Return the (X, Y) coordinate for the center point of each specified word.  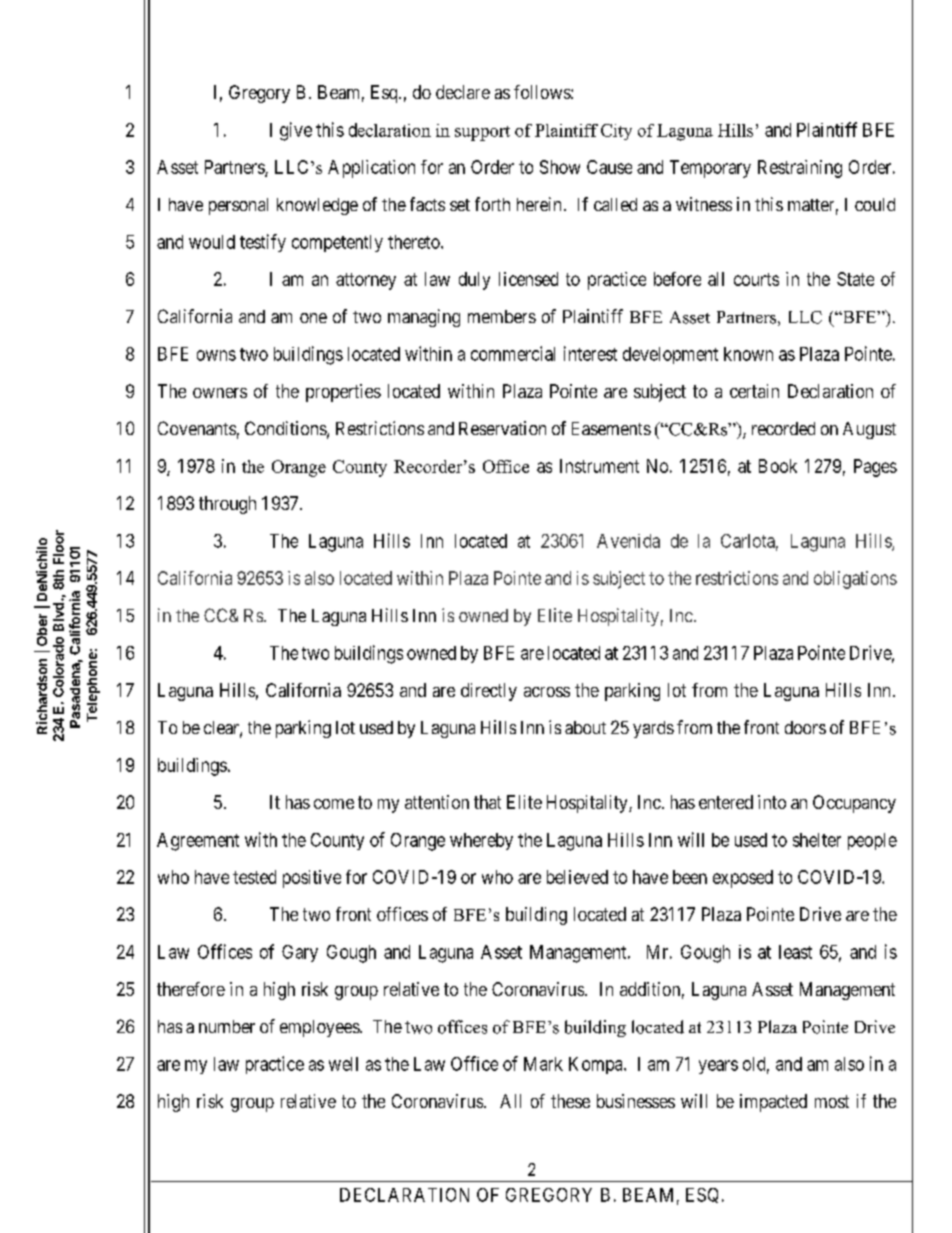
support (482, 133)
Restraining (800, 169)
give (296, 131)
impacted (773, 1103)
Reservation (502, 428)
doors (805, 727)
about (585, 727)
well (343, 1064)
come (334, 804)
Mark (543, 1064)
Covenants (197, 428)
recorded (783, 428)
